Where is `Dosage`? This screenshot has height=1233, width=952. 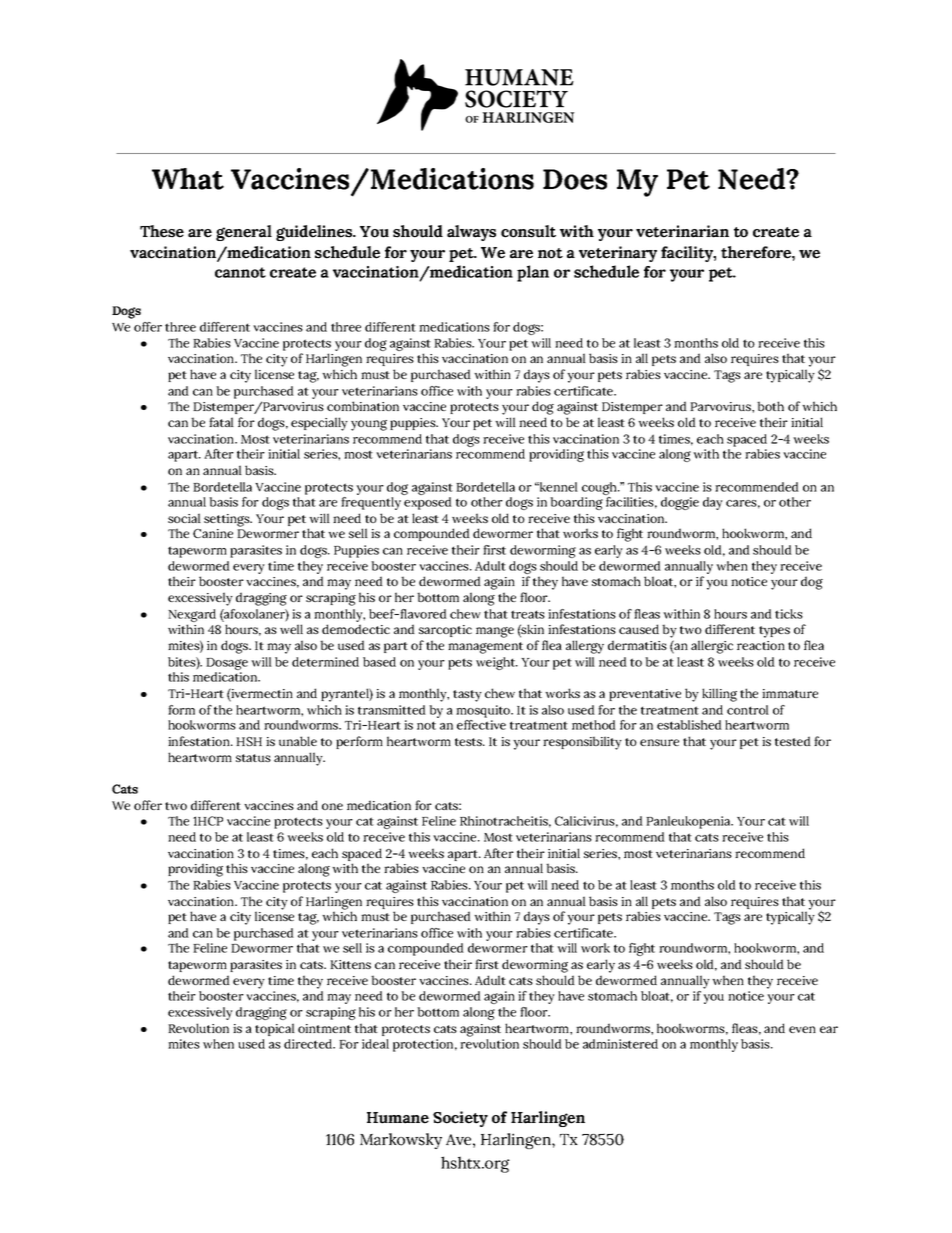
Dosage is located at coordinates (227, 665).
